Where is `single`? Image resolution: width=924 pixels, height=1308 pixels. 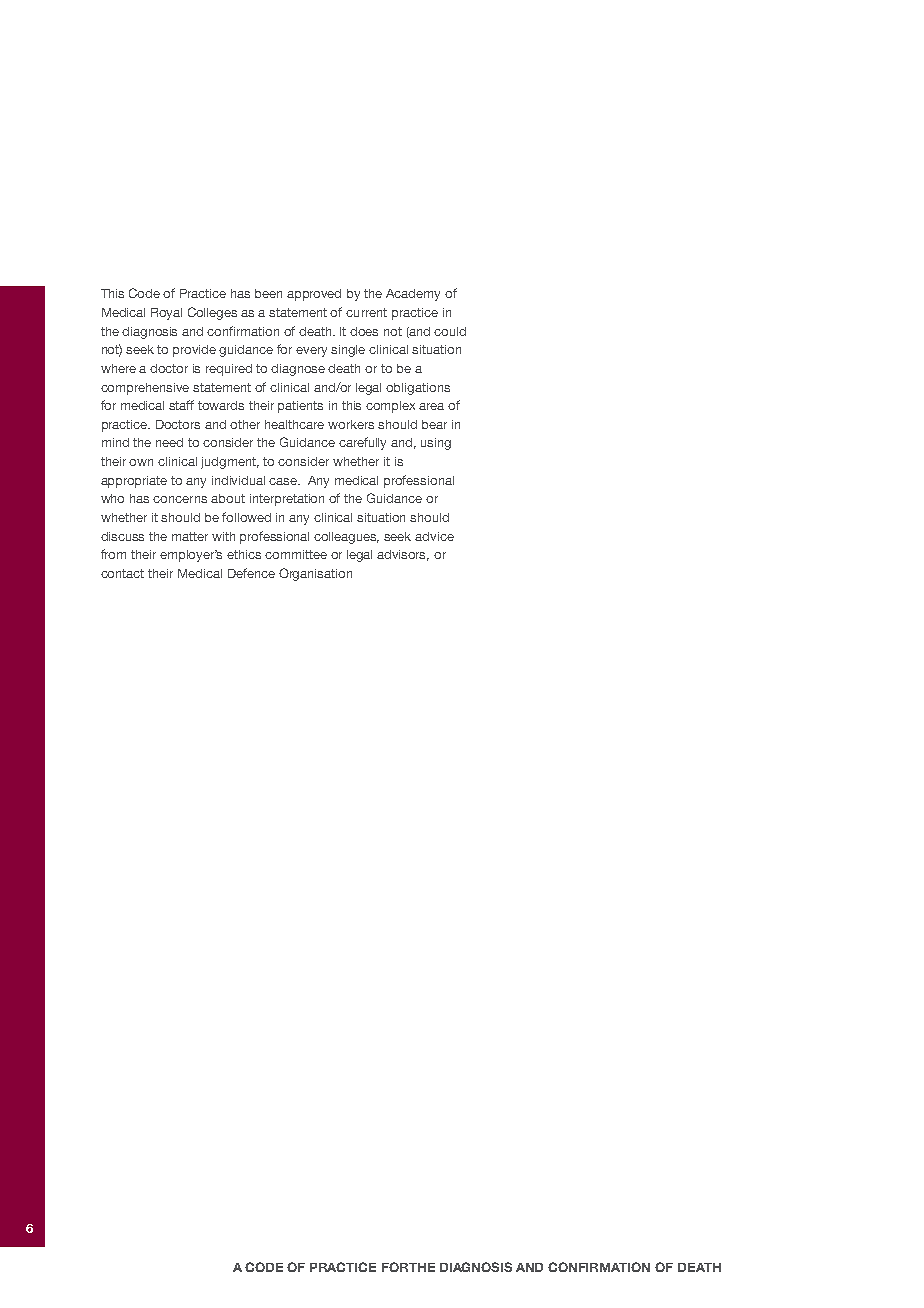 single is located at coordinates (348, 351).
